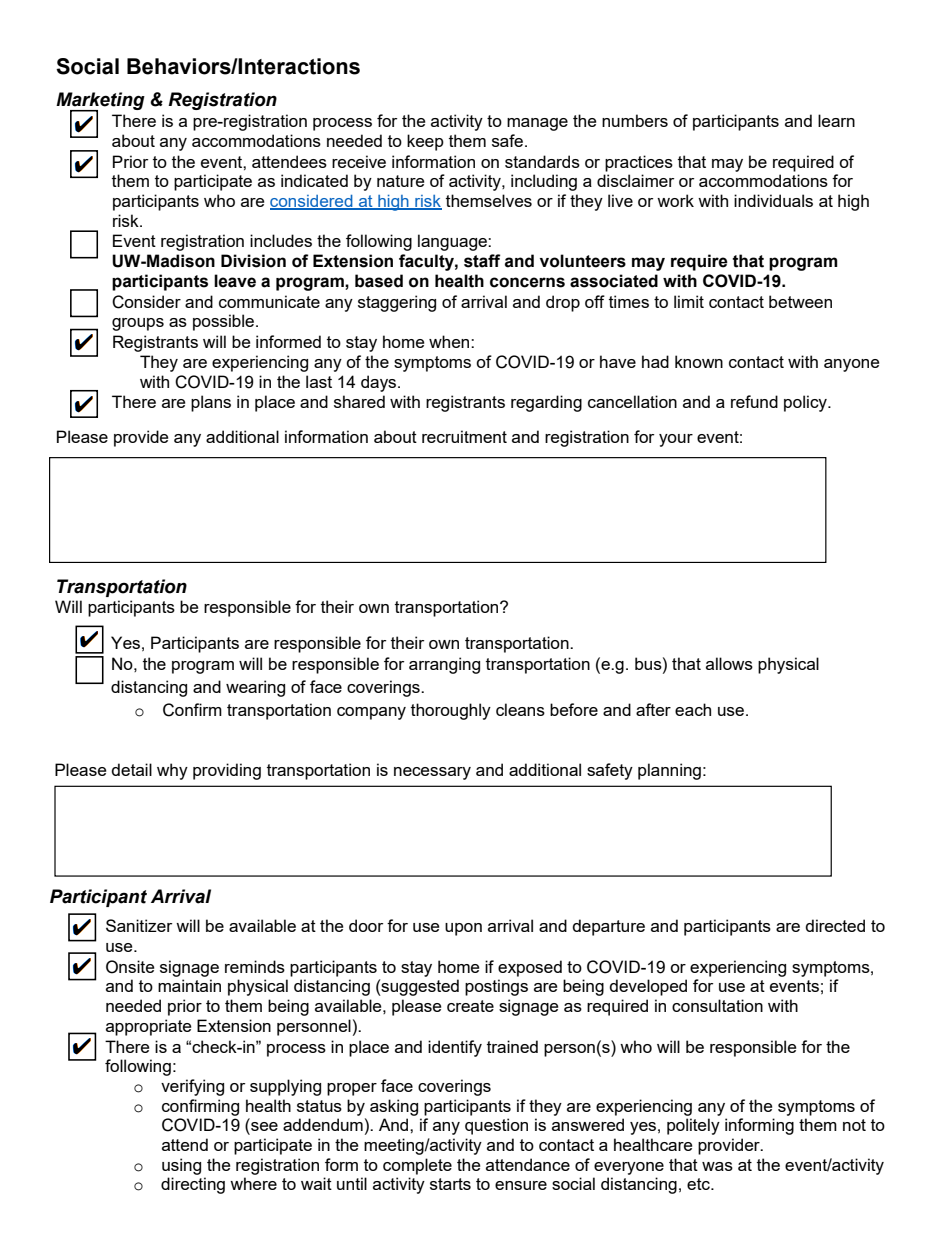 This page has width=952, height=1233. What do you see at coordinates (100, 102) in the page?
I see `Marketing` at bounding box center [100, 102].
